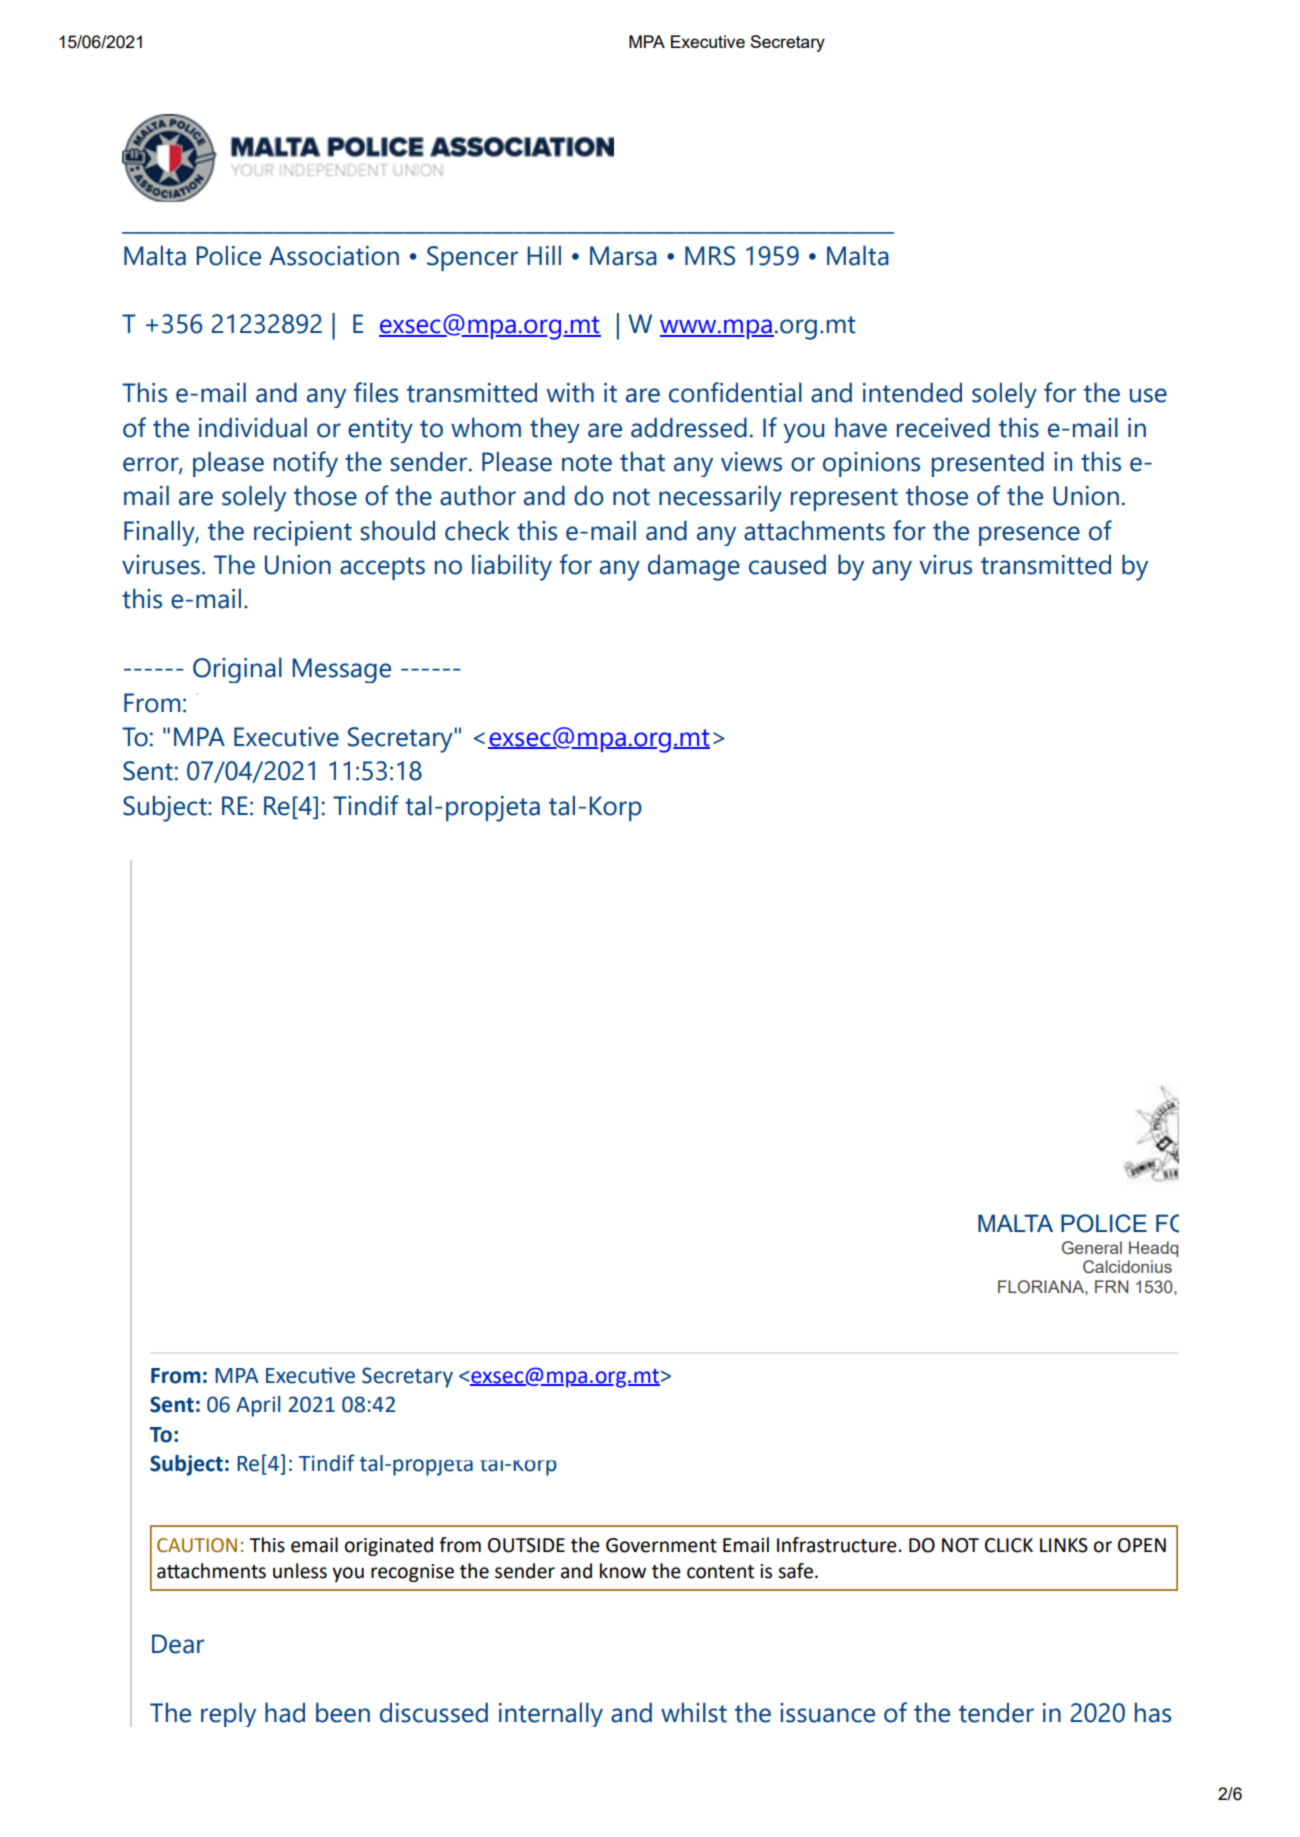 This image has height=1837, width=1300. I want to click on CLICK, so click(1009, 1545).
